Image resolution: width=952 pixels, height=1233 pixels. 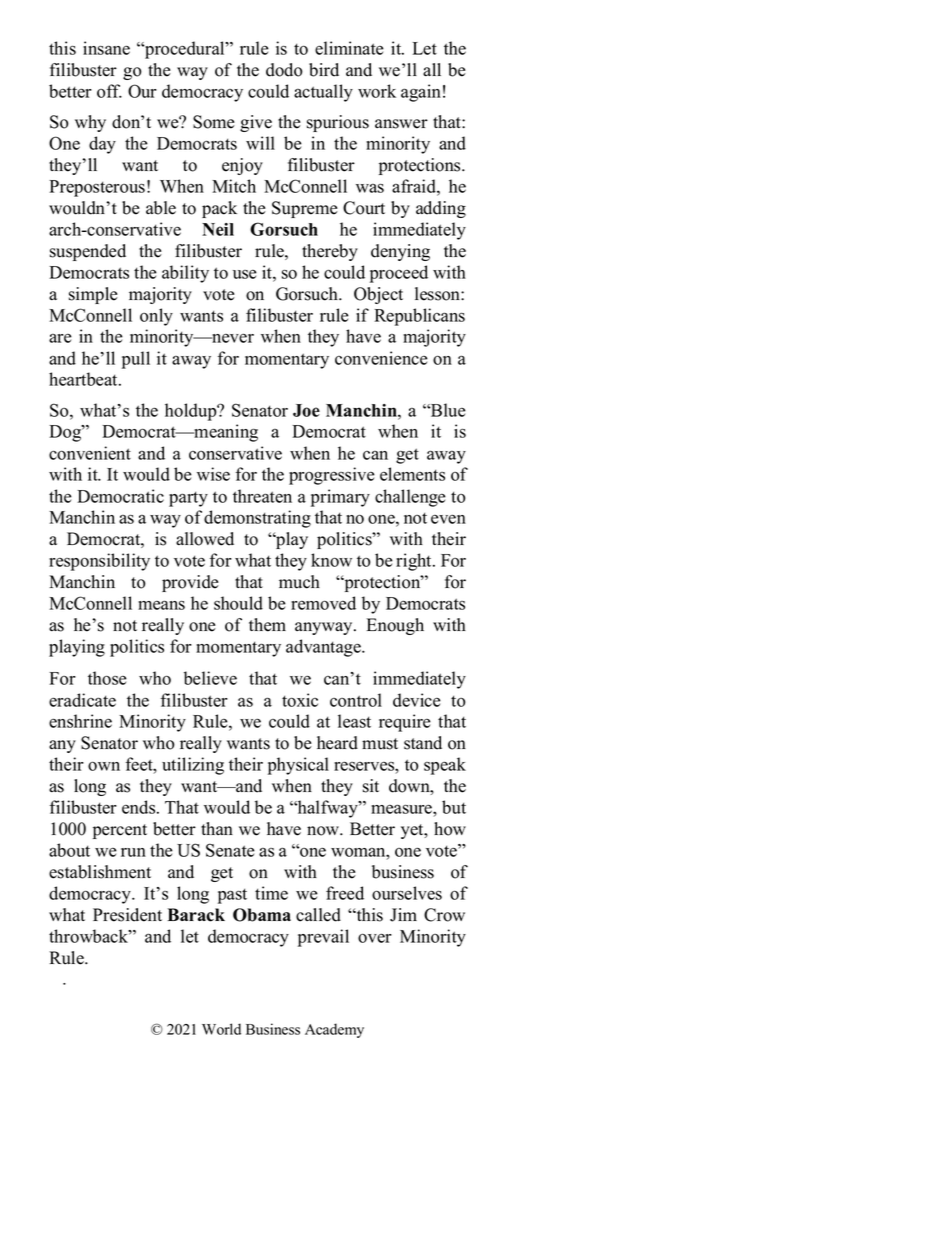 I want to click on stand, so click(x=423, y=743).
